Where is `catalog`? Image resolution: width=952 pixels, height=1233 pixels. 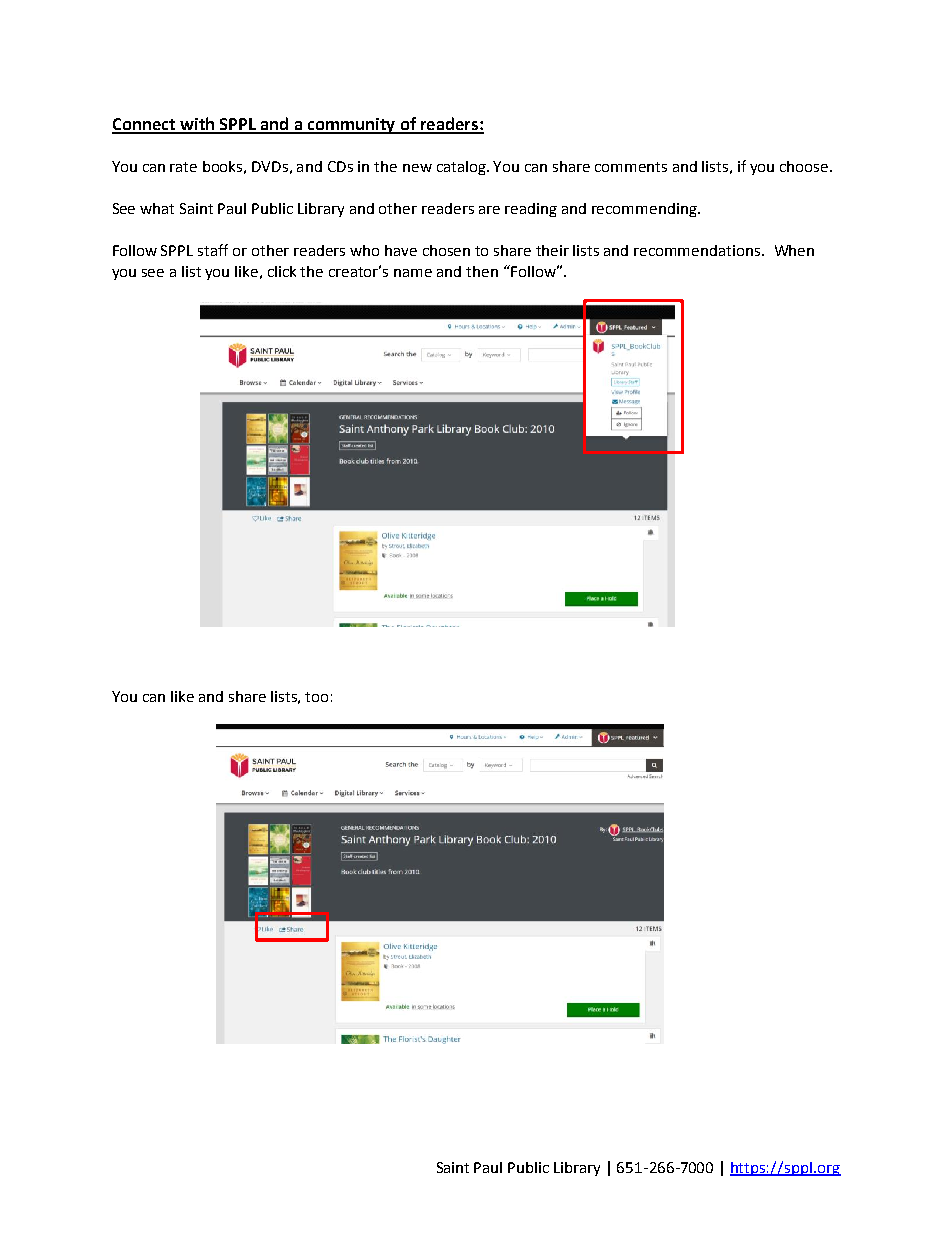 catalog is located at coordinates (462, 168).
